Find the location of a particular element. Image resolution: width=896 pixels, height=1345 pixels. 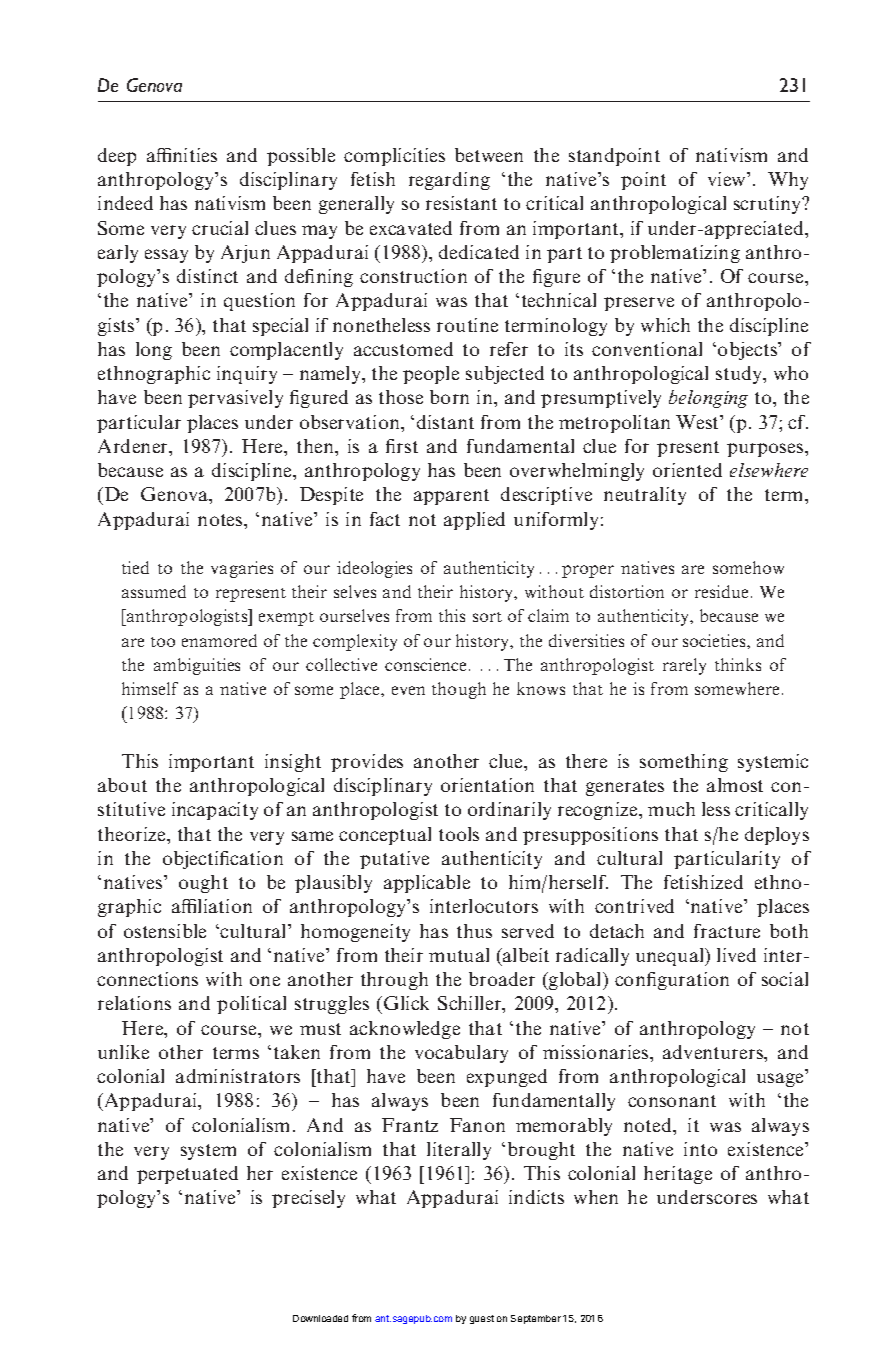

scrutiny is located at coordinates (769, 205).
